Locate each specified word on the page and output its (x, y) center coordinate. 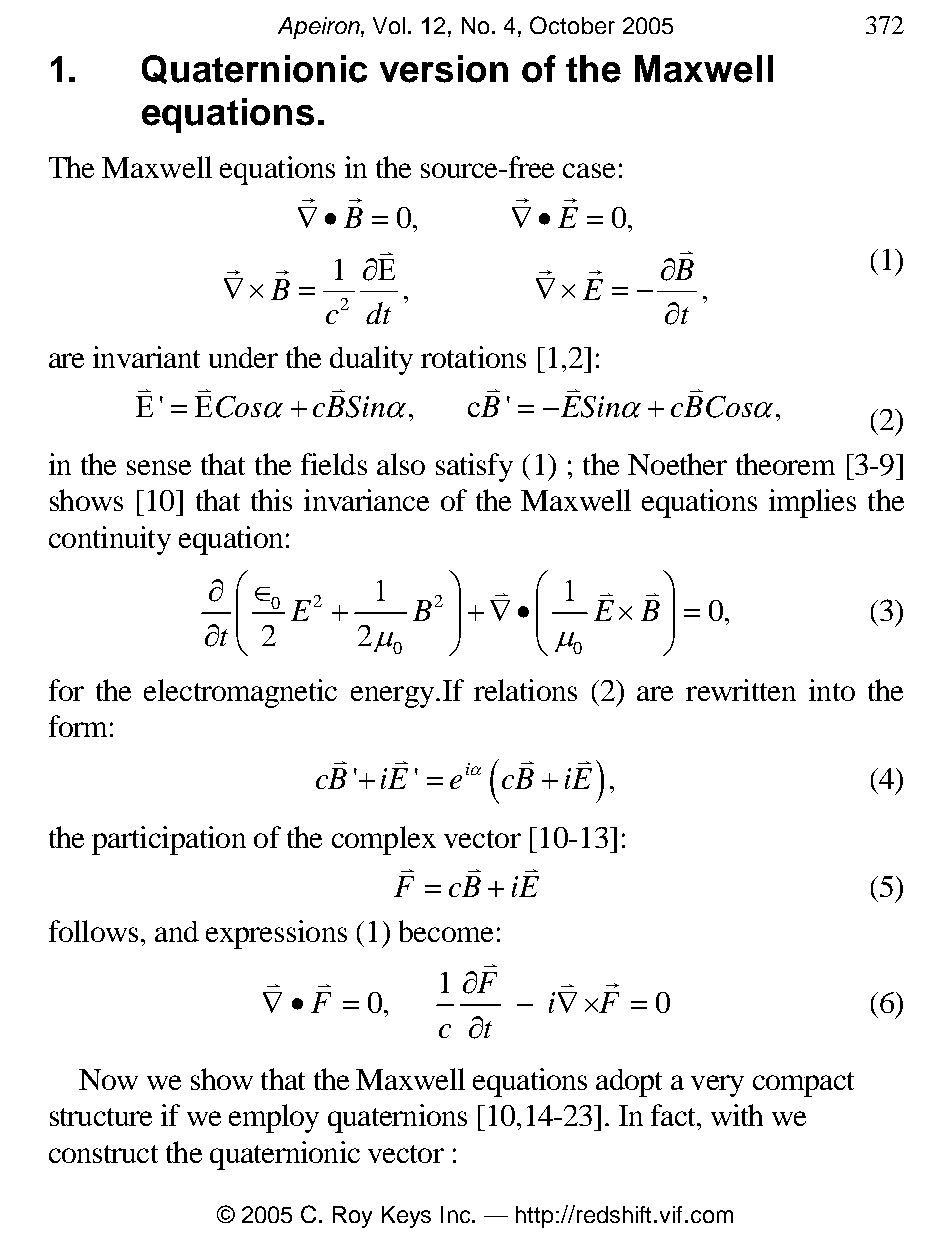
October (572, 25)
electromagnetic (240, 693)
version (444, 69)
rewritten (741, 690)
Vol (389, 25)
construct (103, 1154)
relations (525, 690)
